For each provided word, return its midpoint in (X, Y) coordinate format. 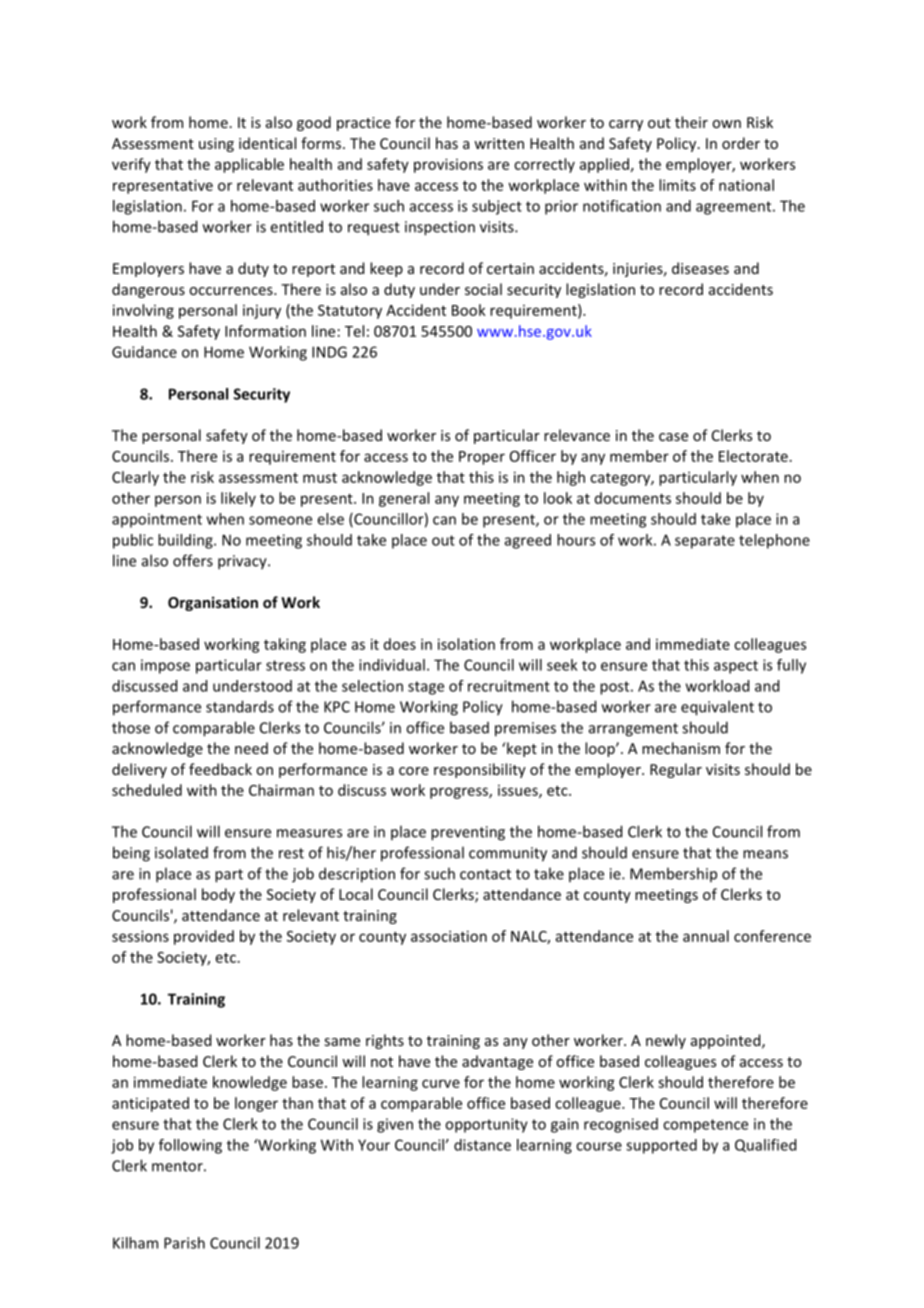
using (216, 145)
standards (240, 706)
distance (482, 1145)
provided (204, 937)
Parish (184, 1243)
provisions (448, 165)
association (449, 936)
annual (706, 936)
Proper (482, 458)
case (673, 437)
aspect (736, 667)
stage (426, 688)
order (741, 143)
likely (238, 499)
